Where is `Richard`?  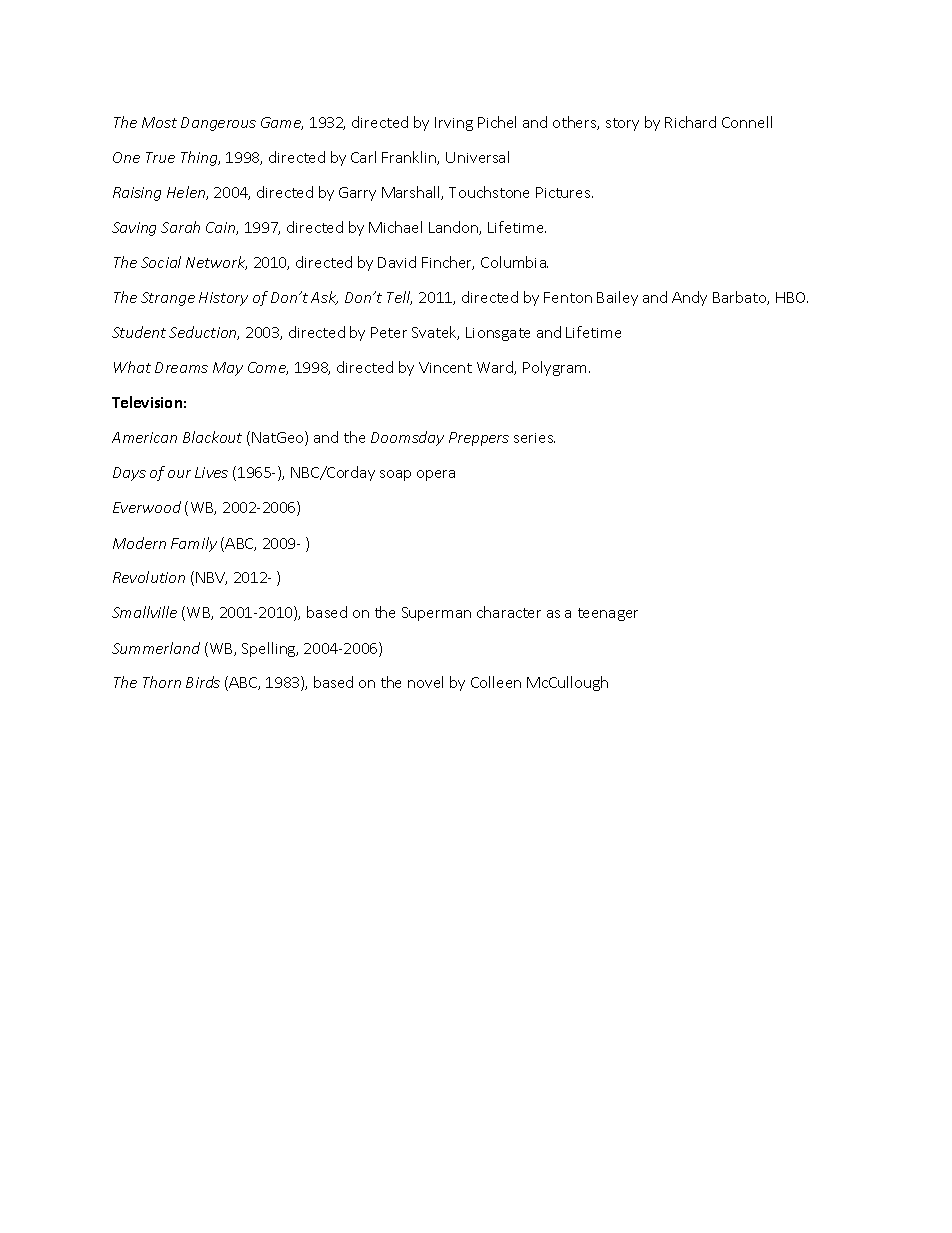
Richard is located at coordinates (690, 122).
